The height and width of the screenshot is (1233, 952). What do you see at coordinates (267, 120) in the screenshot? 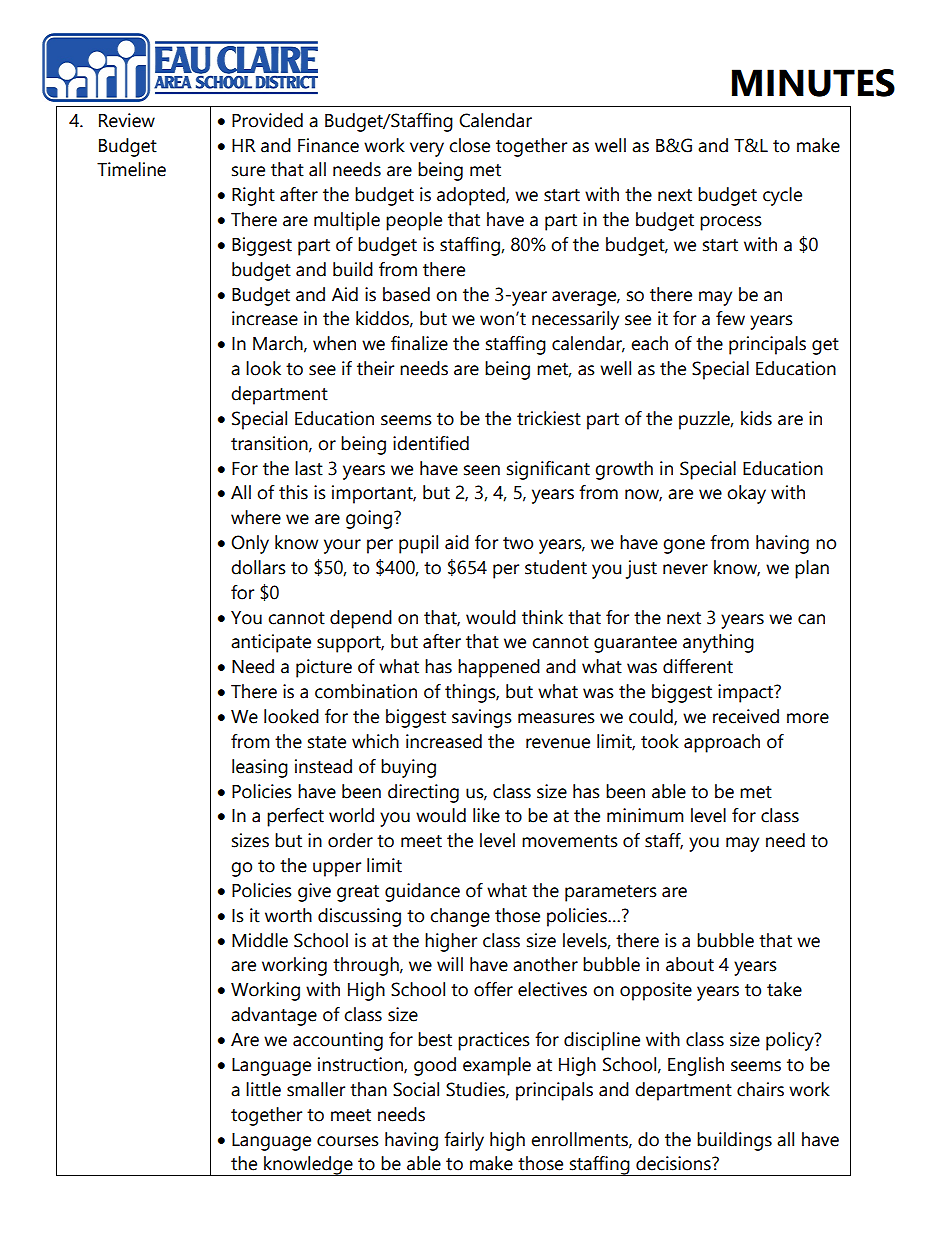
I see `Provided` at bounding box center [267, 120].
